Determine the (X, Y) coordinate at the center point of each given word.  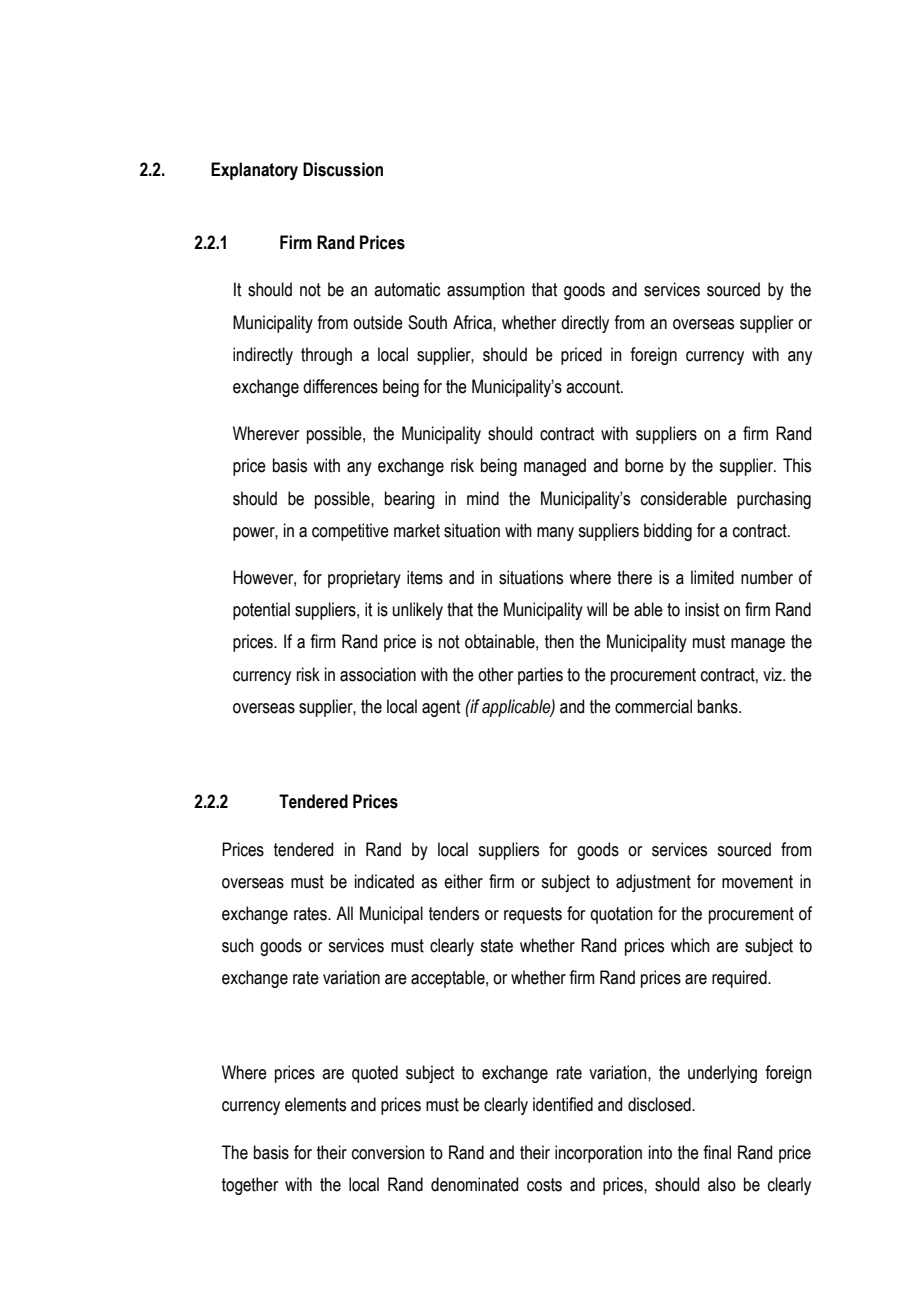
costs (544, 1185)
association (378, 674)
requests (533, 915)
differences (340, 386)
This (797, 465)
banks (719, 706)
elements (315, 1104)
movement (757, 882)
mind (483, 498)
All (344, 913)
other (495, 674)
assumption (486, 291)
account (594, 387)
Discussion (343, 169)
